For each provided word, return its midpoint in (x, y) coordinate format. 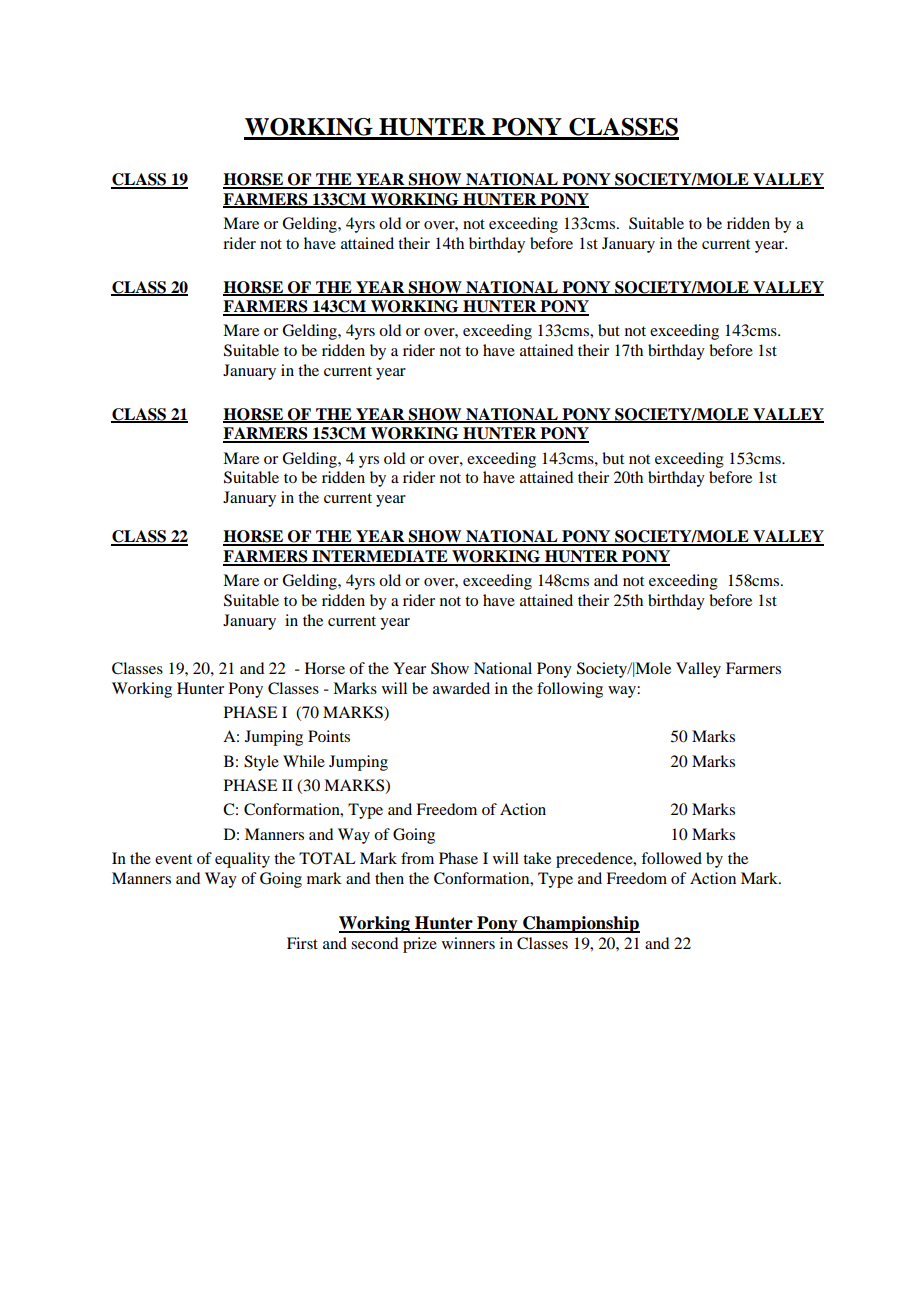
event (173, 859)
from (417, 858)
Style (261, 763)
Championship (580, 924)
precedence (595, 860)
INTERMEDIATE (380, 557)
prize (420, 945)
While (304, 761)
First (302, 943)
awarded (461, 688)
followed (671, 858)
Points (329, 736)
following (570, 690)
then (389, 878)
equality (242, 860)
